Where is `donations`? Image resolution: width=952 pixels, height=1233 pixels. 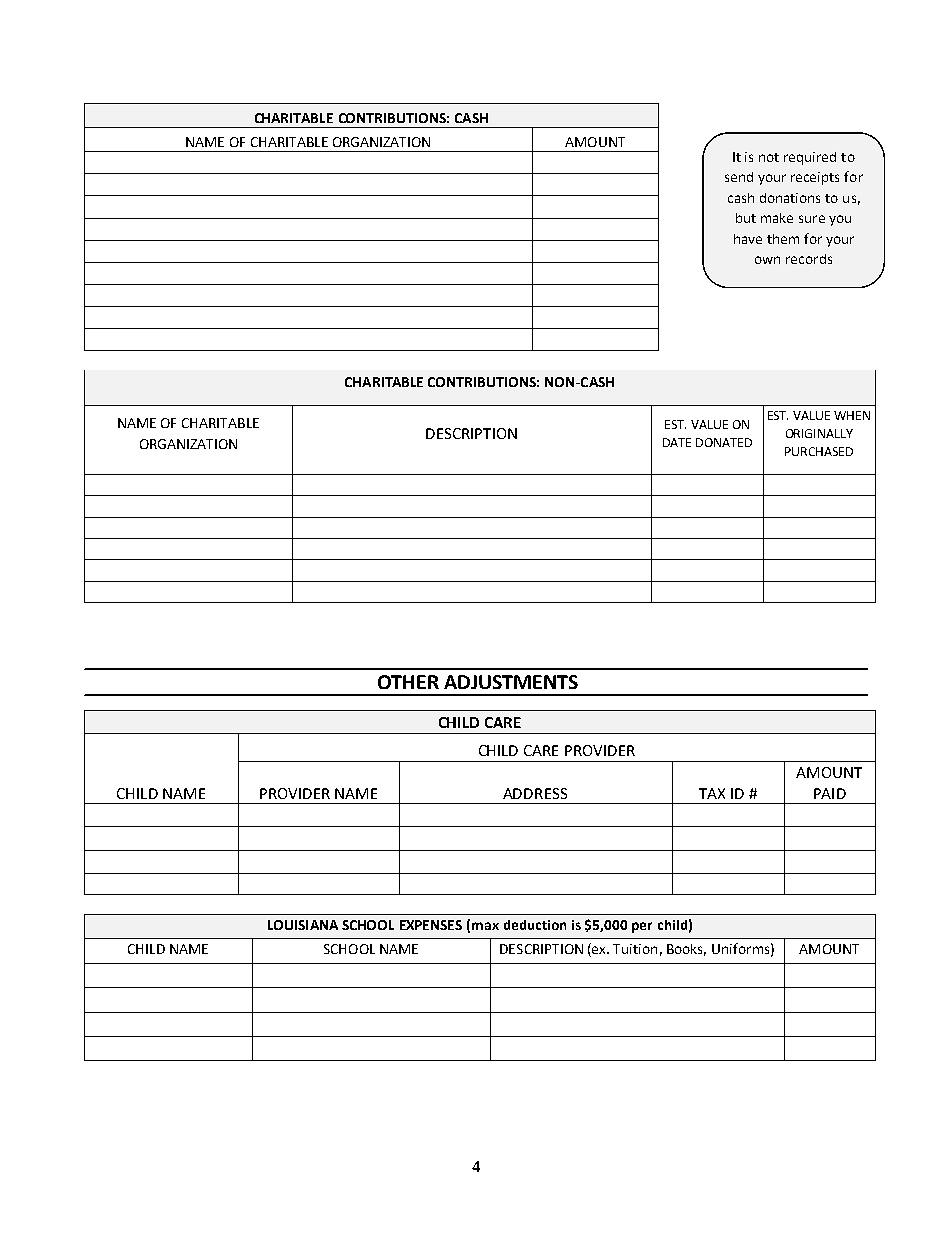
donations is located at coordinates (790, 198).
